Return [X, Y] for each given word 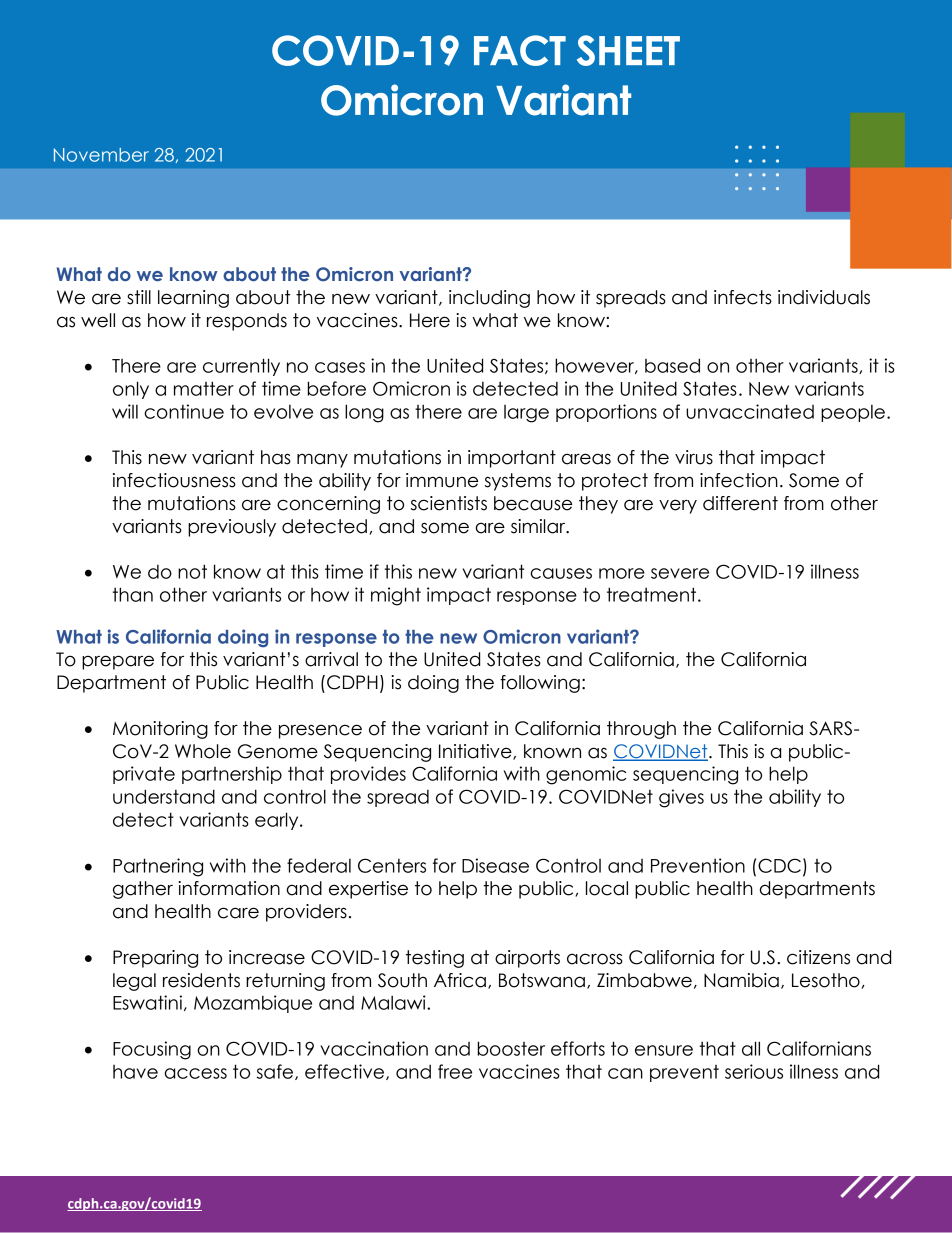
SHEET [628, 50]
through [641, 730]
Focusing [152, 1050]
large [526, 414]
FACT [520, 50]
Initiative [476, 752]
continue [184, 411]
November [101, 155]
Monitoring [160, 730]
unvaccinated [750, 411]
